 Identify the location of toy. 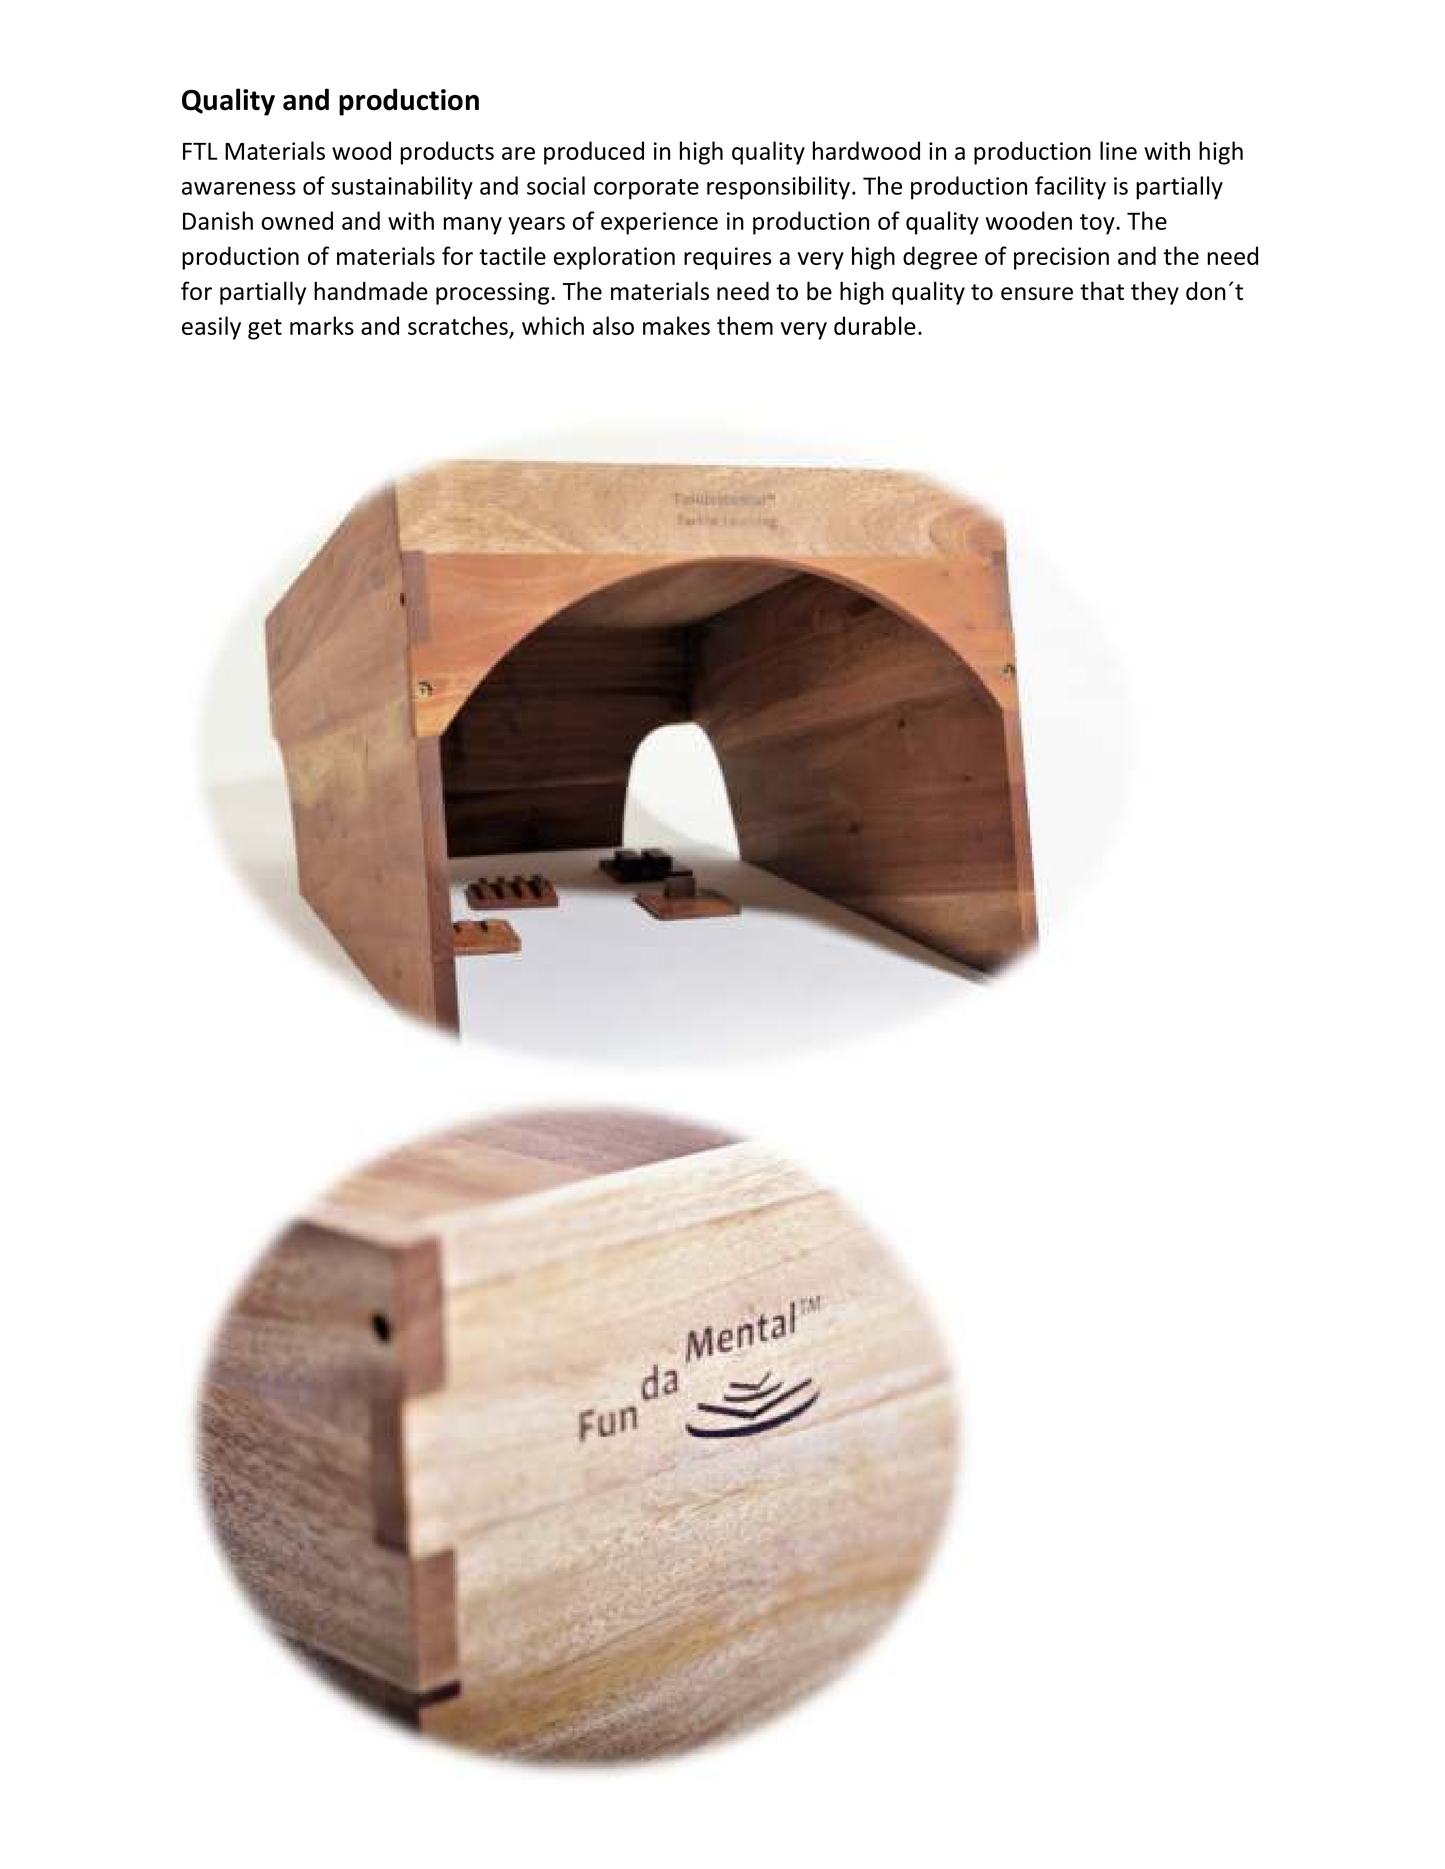
(1098, 224).
